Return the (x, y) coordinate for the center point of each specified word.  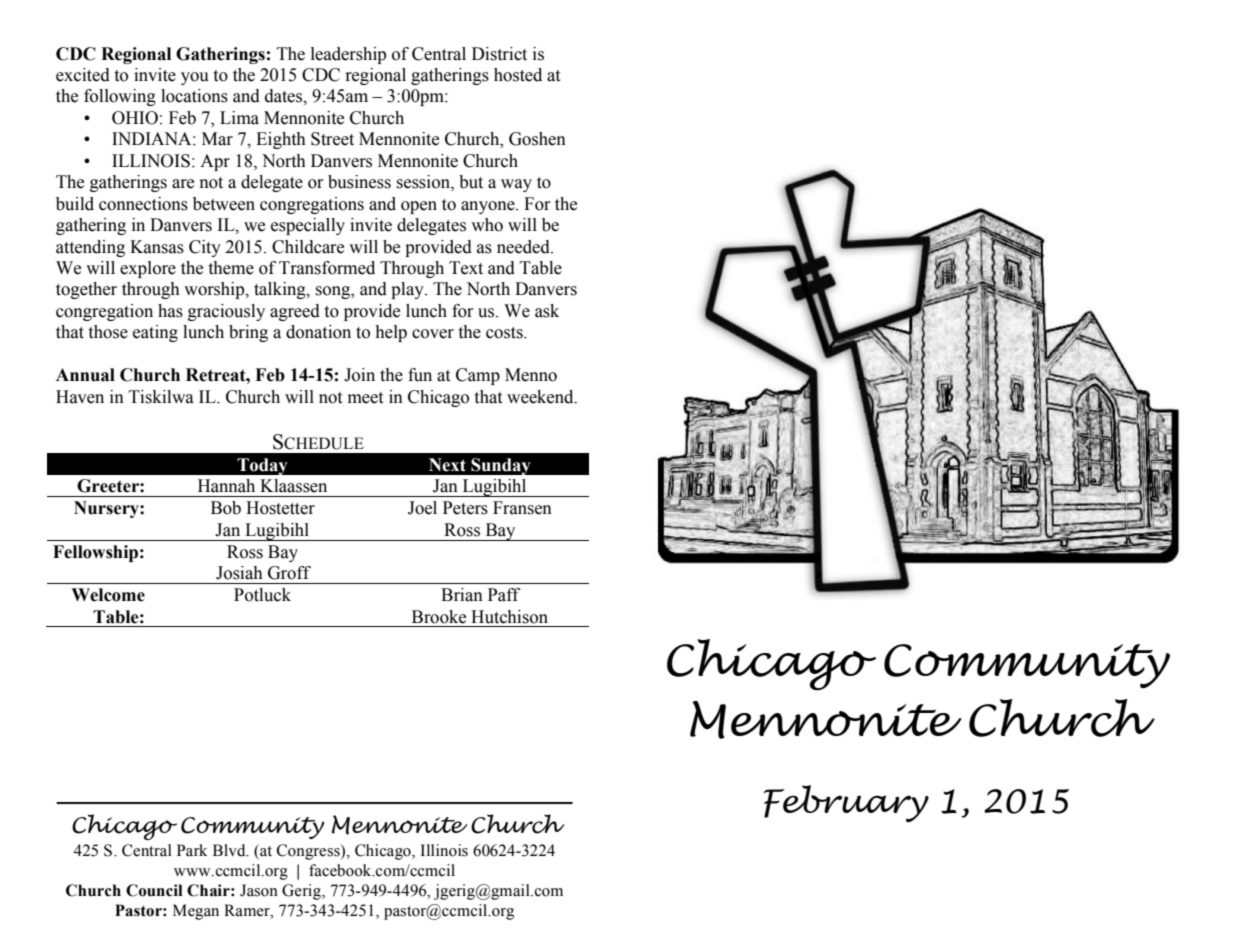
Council (154, 890)
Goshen (537, 139)
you (195, 78)
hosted (518, 75)
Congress (309, 852)
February (846, 803)
